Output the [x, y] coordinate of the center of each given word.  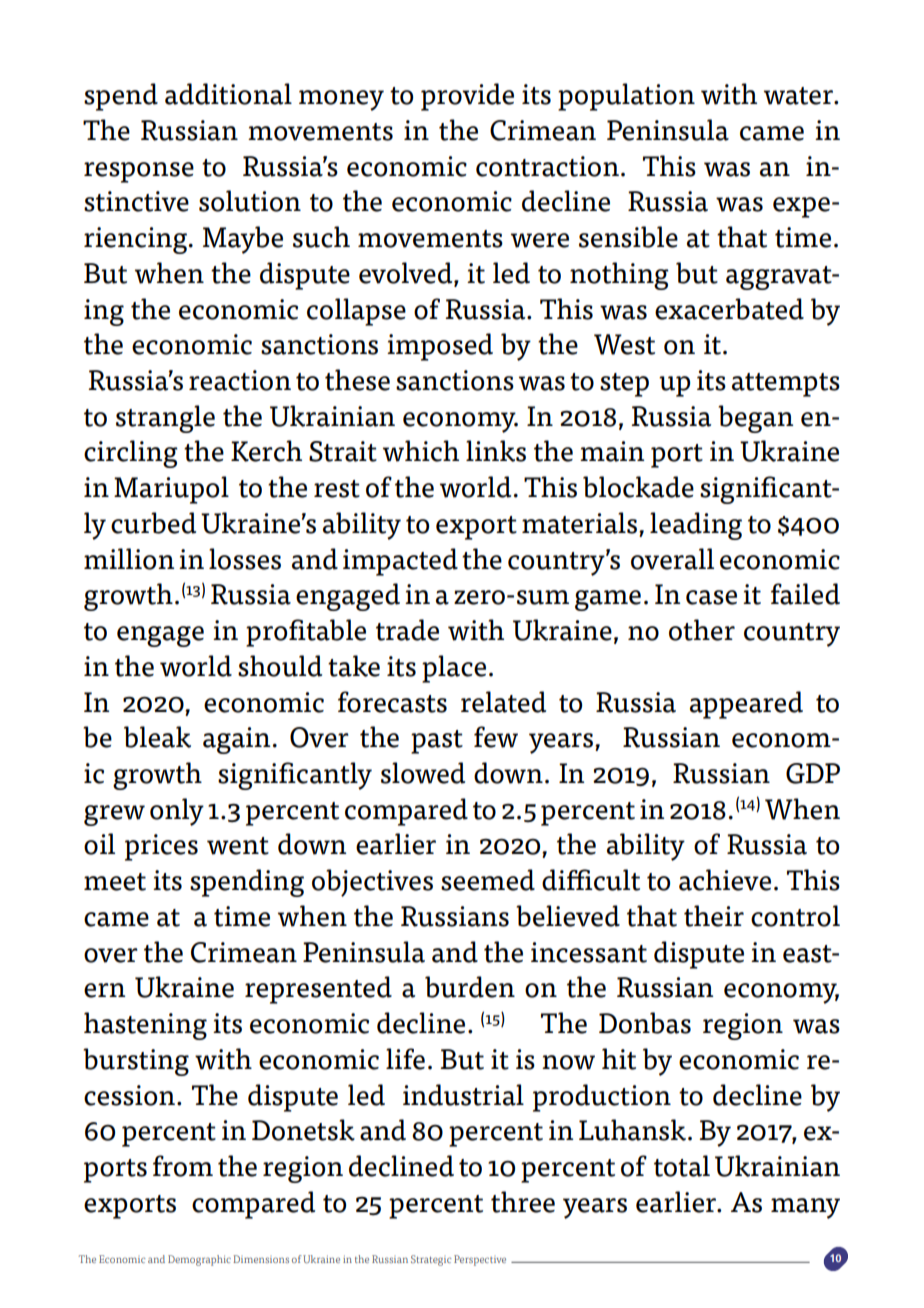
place [454, 669]
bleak [157, 737]
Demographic [199, 1260]
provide [467, 97]
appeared [746, 705]
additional [228, 94]
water [799, 96]
